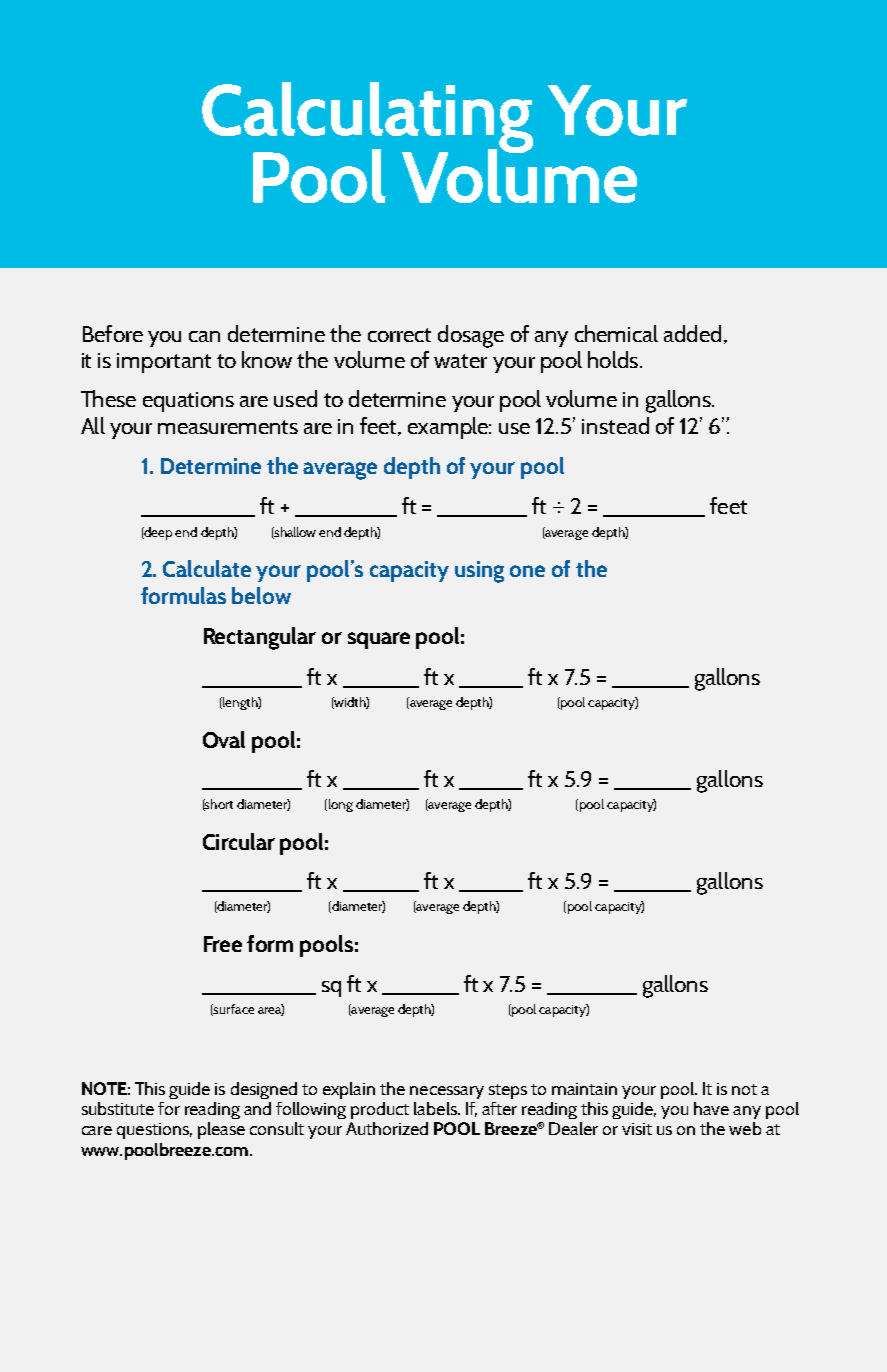  Describe the element at coordinates (460, 361) in the screenshot. I see `water` at that location.
